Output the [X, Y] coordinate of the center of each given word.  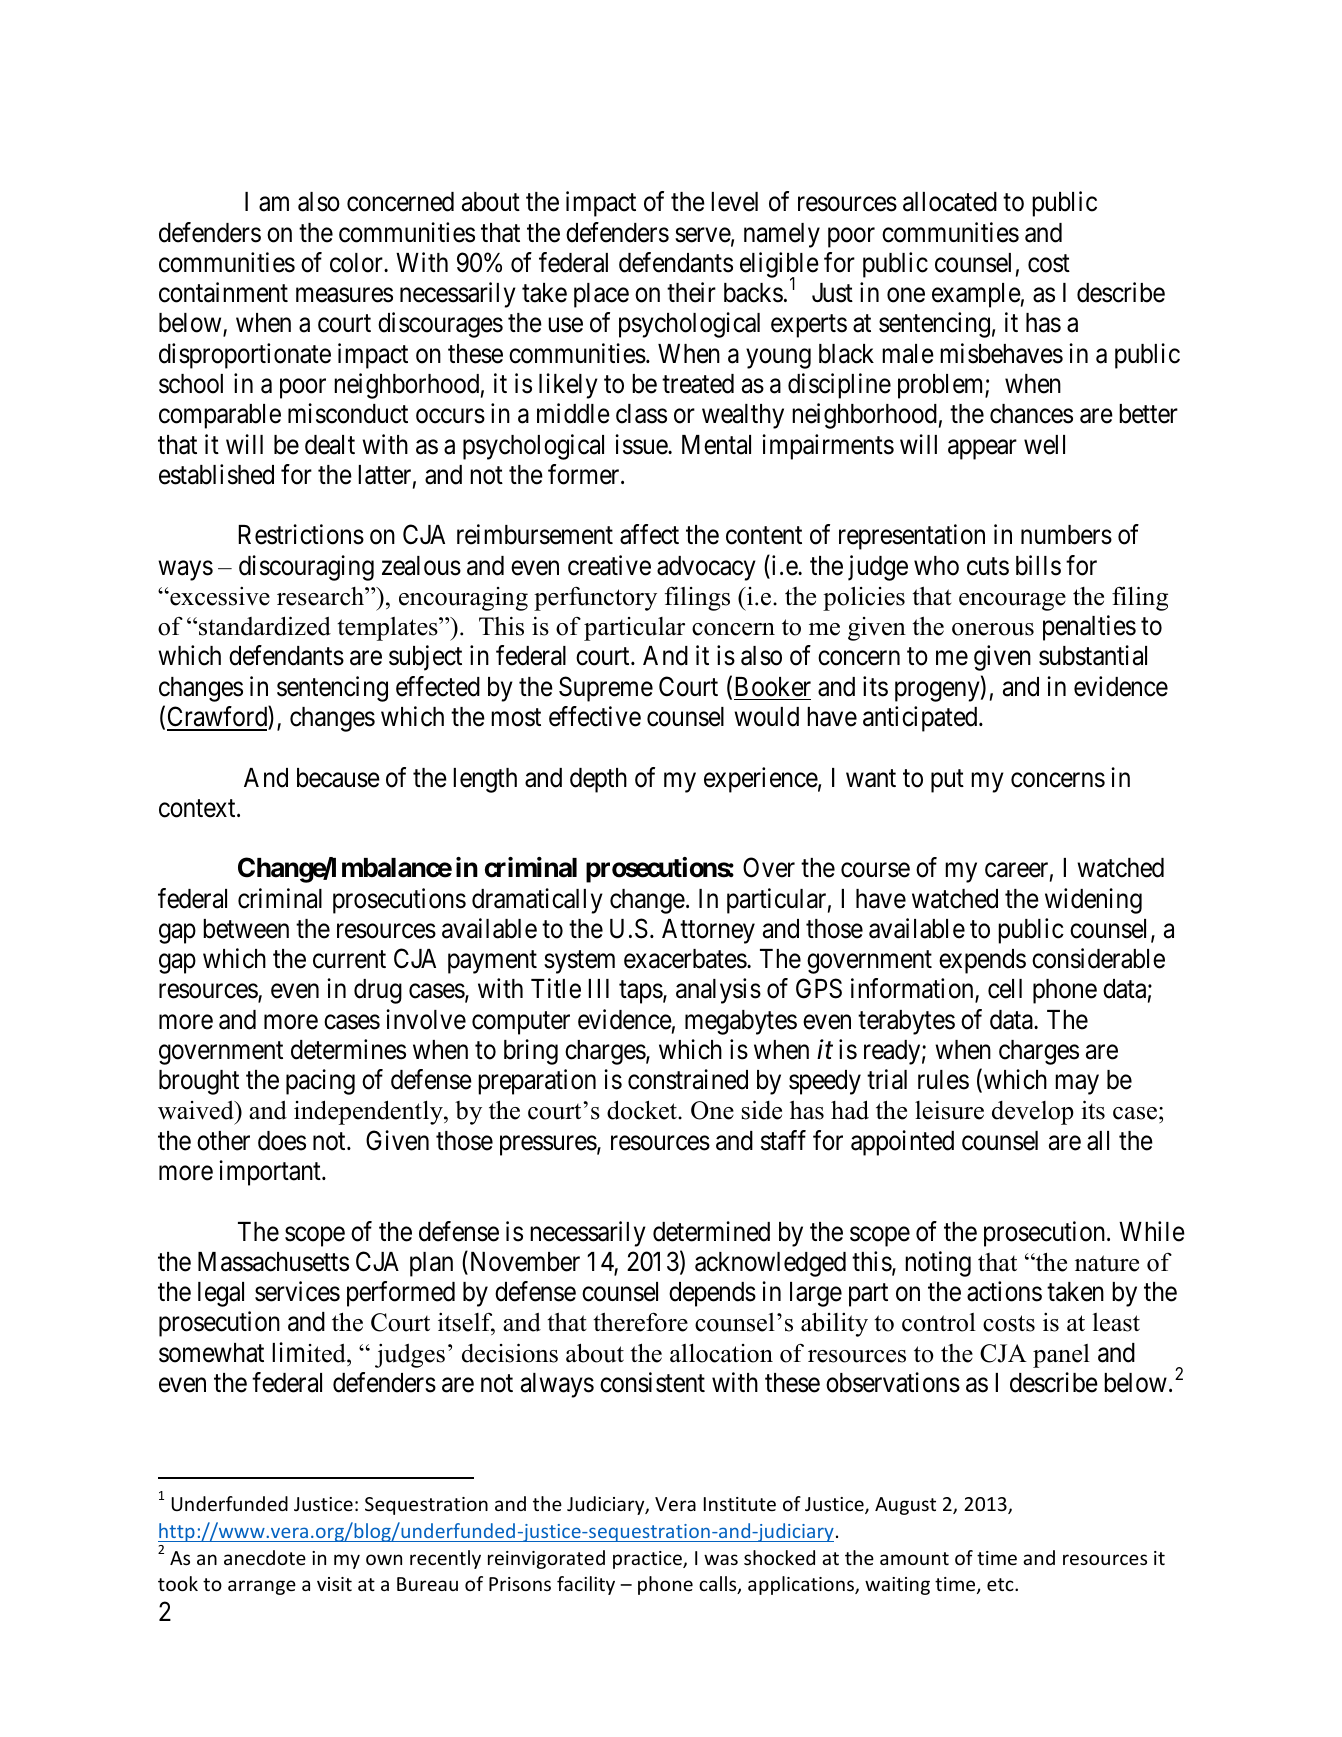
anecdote [265, 1557]
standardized [265, 626]
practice [648, 1560]
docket [643, 1110]
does [282, 1141]
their [691, 292]
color [357, 263]
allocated [950, 202]
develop [1033, 1113]
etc [1001, 1584]
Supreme [606, 689]
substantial [1093, 656]
